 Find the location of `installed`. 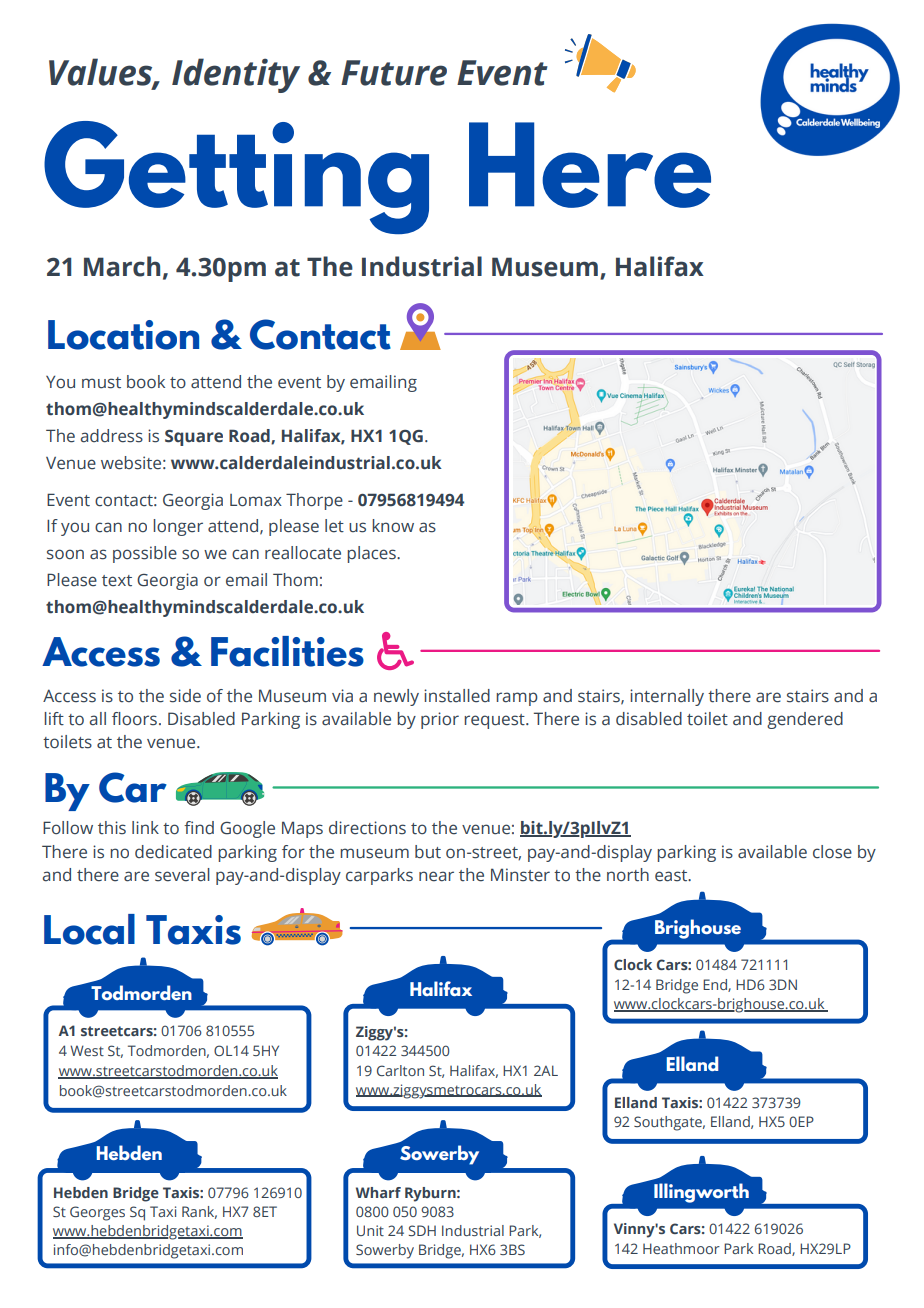

installed is located at coordinates (457, 696).
